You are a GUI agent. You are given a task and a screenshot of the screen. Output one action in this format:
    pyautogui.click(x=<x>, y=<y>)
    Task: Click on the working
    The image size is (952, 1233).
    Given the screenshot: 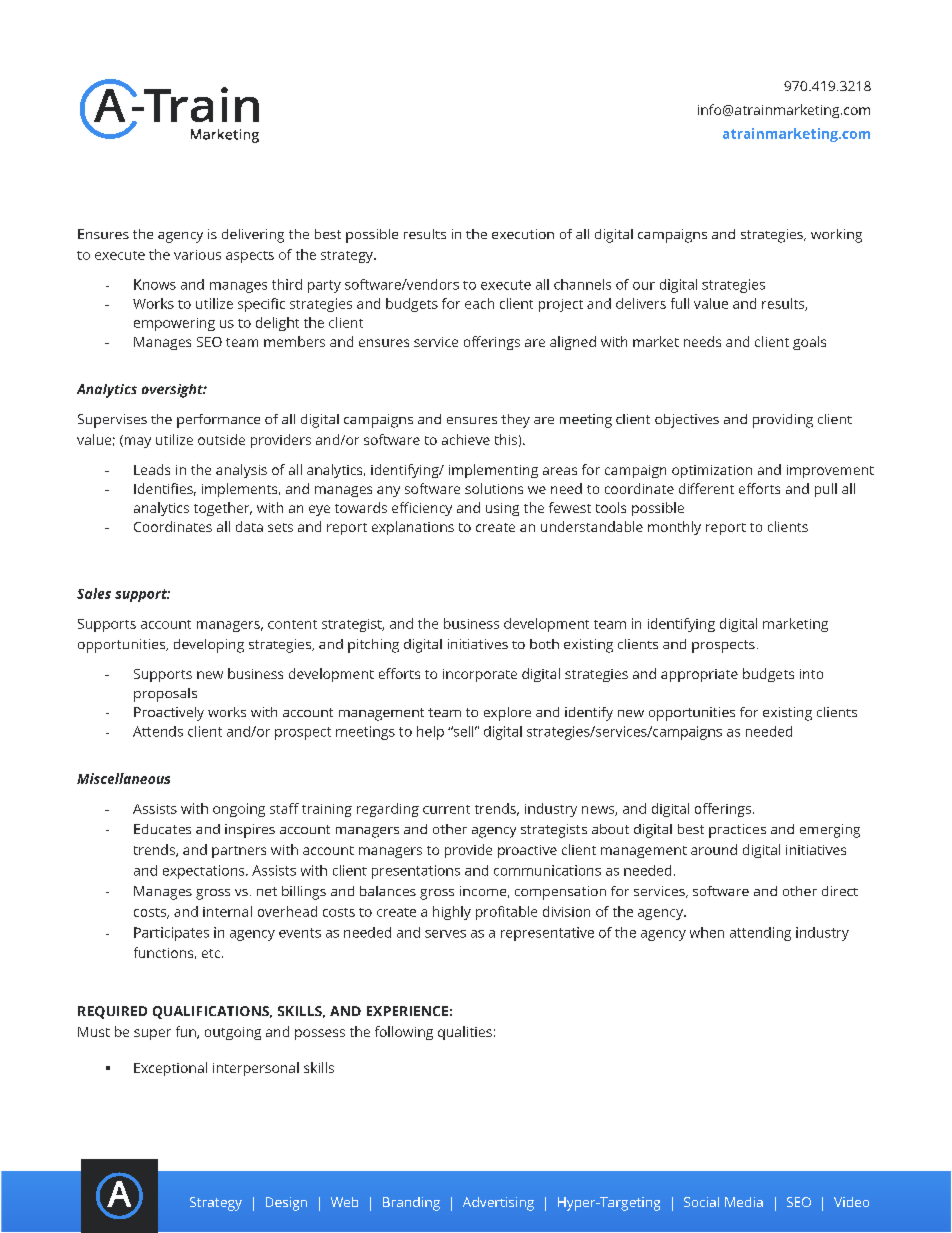 What is the action you would take?
    pyautogui.click(x=836, y=236)
